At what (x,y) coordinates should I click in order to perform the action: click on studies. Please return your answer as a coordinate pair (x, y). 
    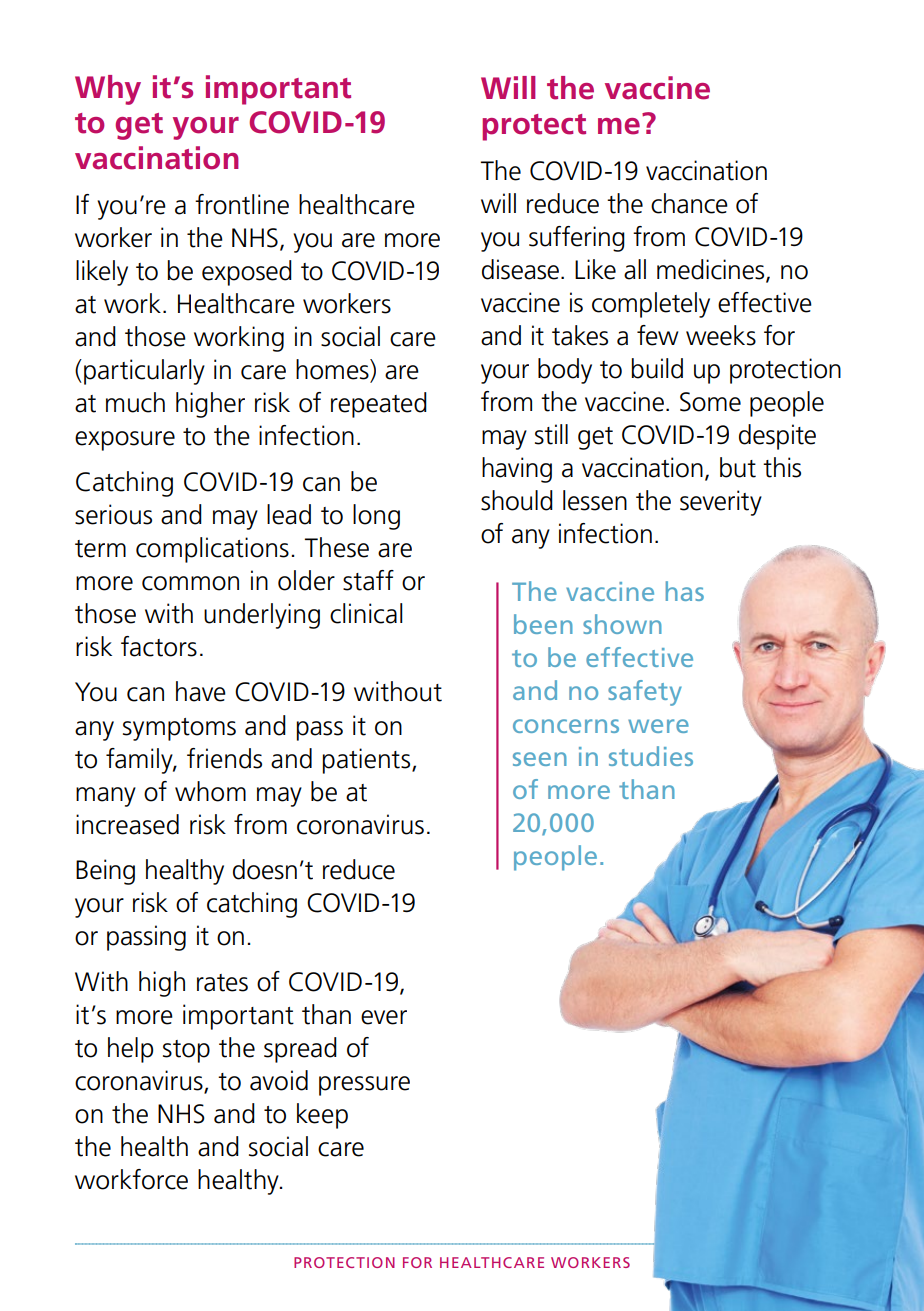
    Looking at the image, I should click on (651, 756).
